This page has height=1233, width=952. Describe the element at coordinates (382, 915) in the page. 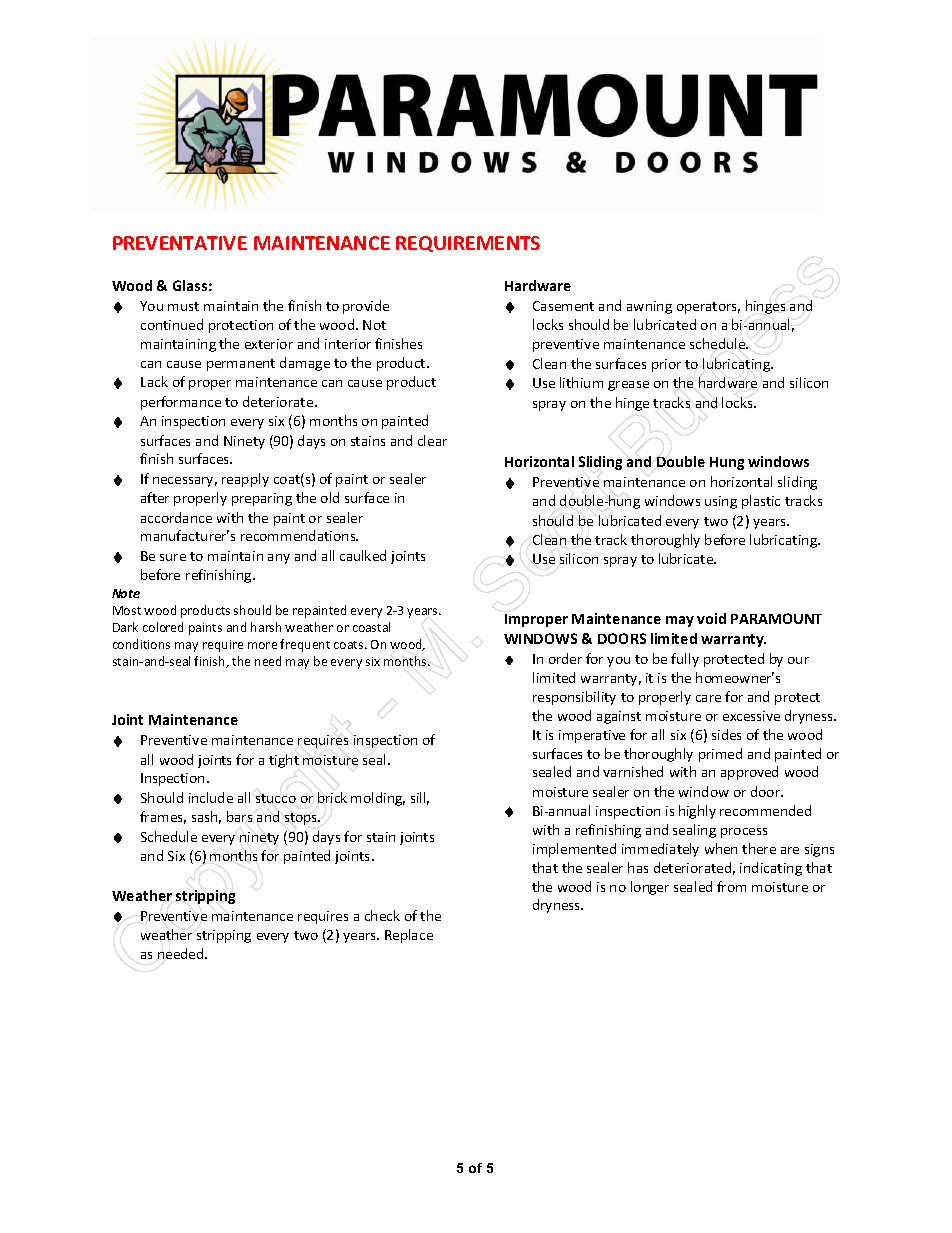

I see `check` at that location.
